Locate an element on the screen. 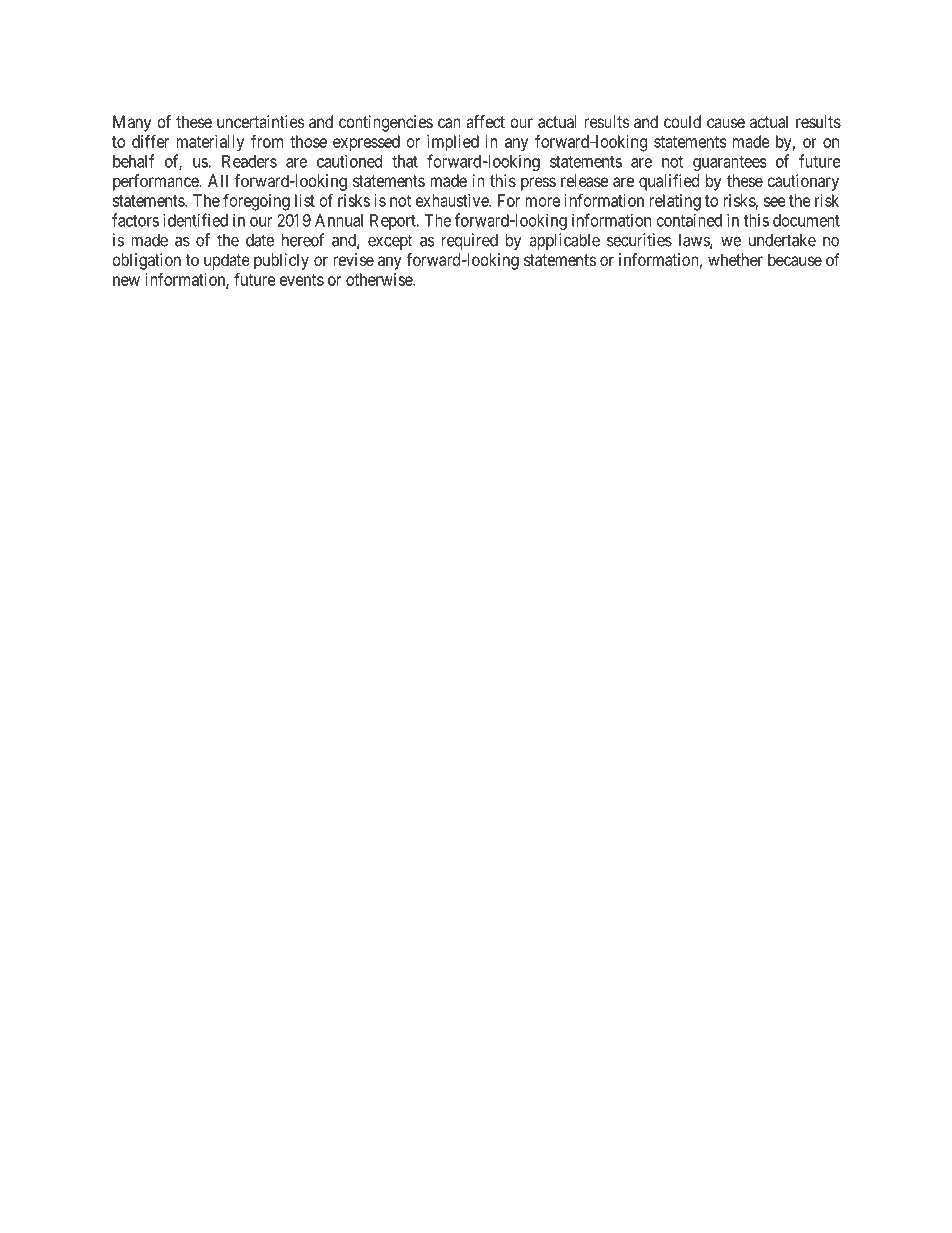 Image resolution: width=952 pixels, height=1233 pixels. release is located at coordinates (584, 180).
